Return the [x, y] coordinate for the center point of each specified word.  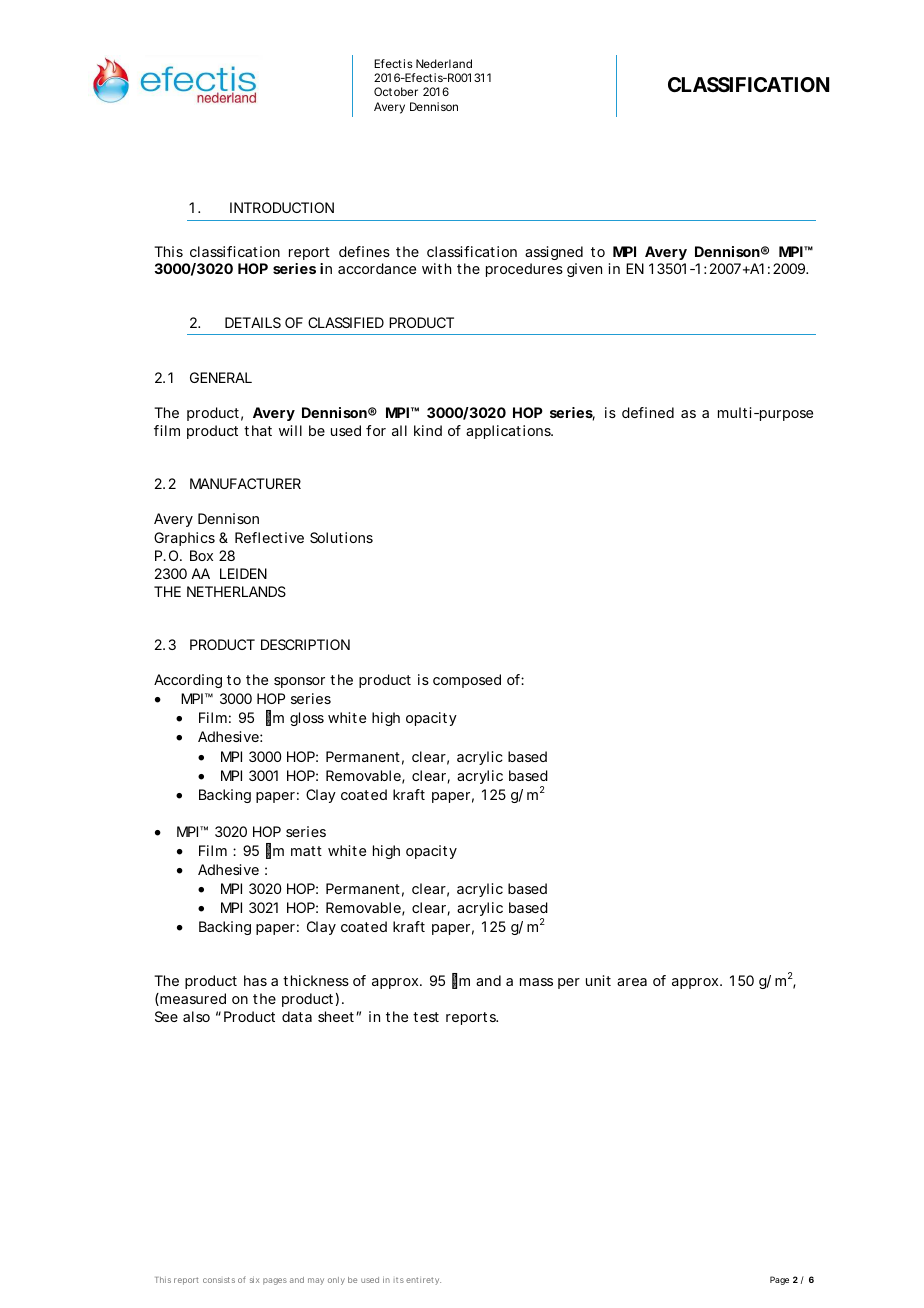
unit [598, 980]
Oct [383, 91]
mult [732, 412]
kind [428, 430]
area [632, 982]
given [584, 270]
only [336, 1281]
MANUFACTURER [245, 483]
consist [216, 1280]
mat [303, 851]
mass [536, 982]
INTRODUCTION [282, 207]
